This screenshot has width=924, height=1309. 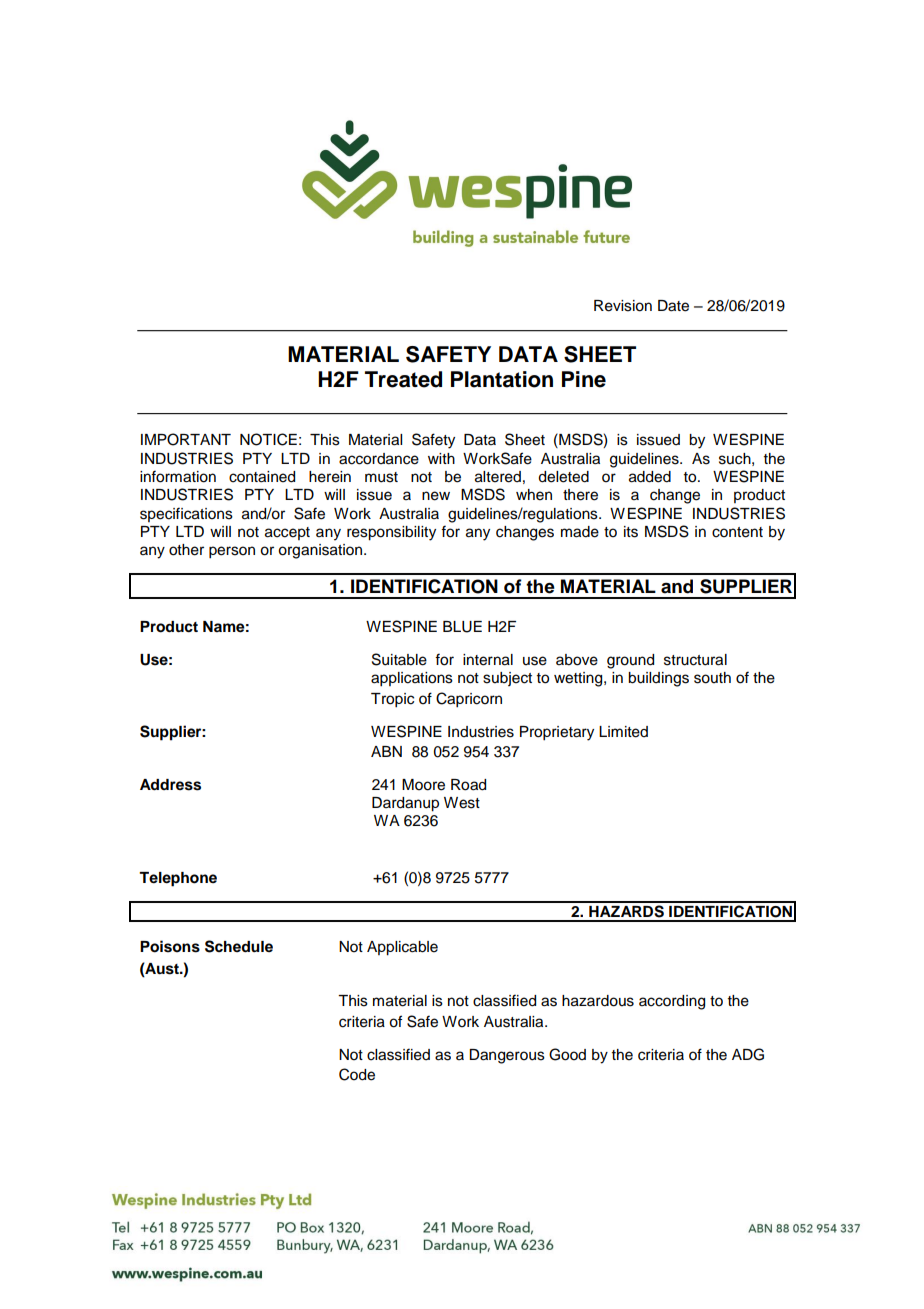 What do you see at coordinates (502, 379) in the screenshot?
I see `Plantation` at bounding box center [502, 379].
